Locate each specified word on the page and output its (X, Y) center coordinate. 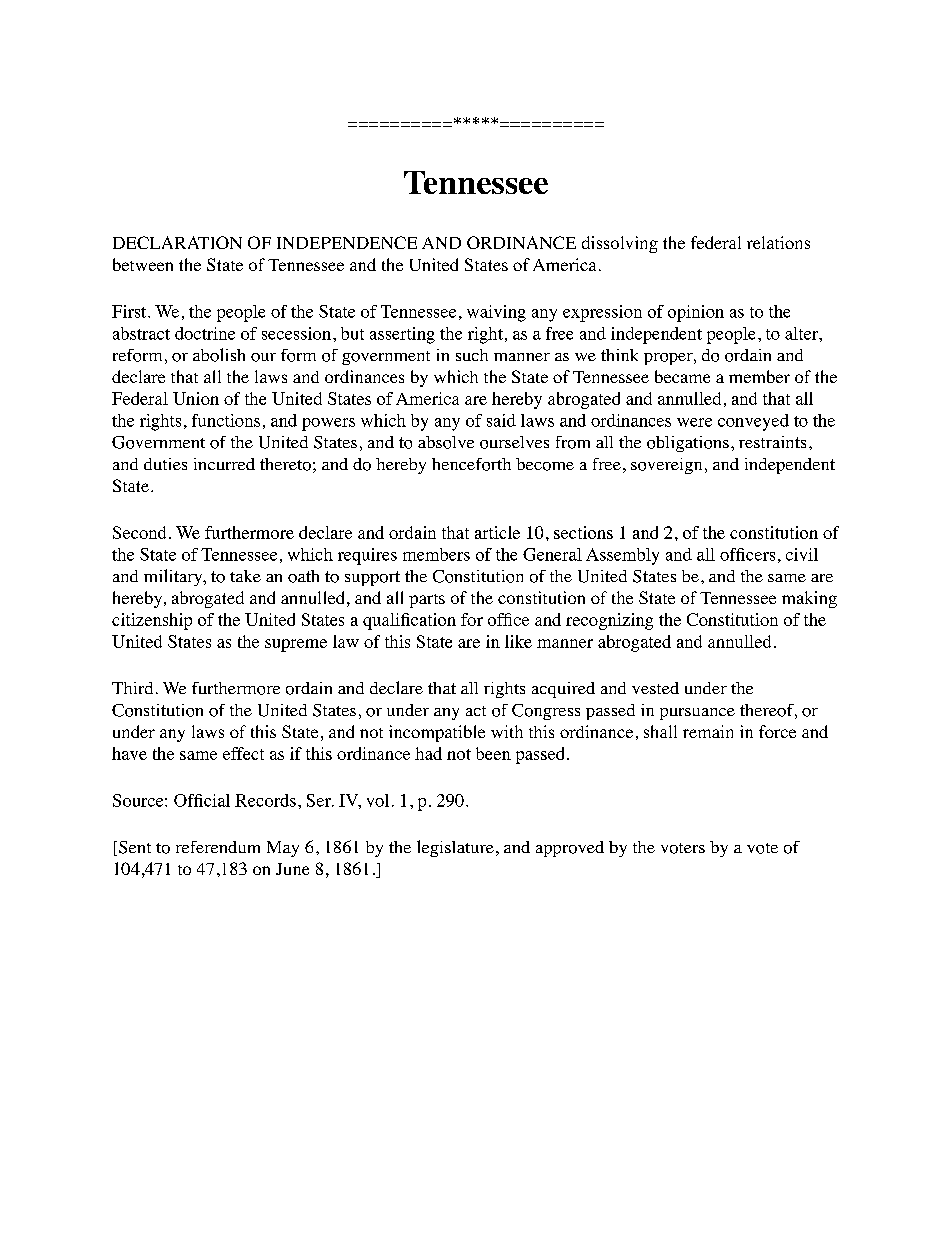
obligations (688, 444)
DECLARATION (177, 242)
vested (655, 688)
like (518, 641)
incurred (224, 464)
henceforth (471, 464)
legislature (455, 848)
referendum (218, 847)
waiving (496, 313)
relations (778, 242)
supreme (296, 645)
